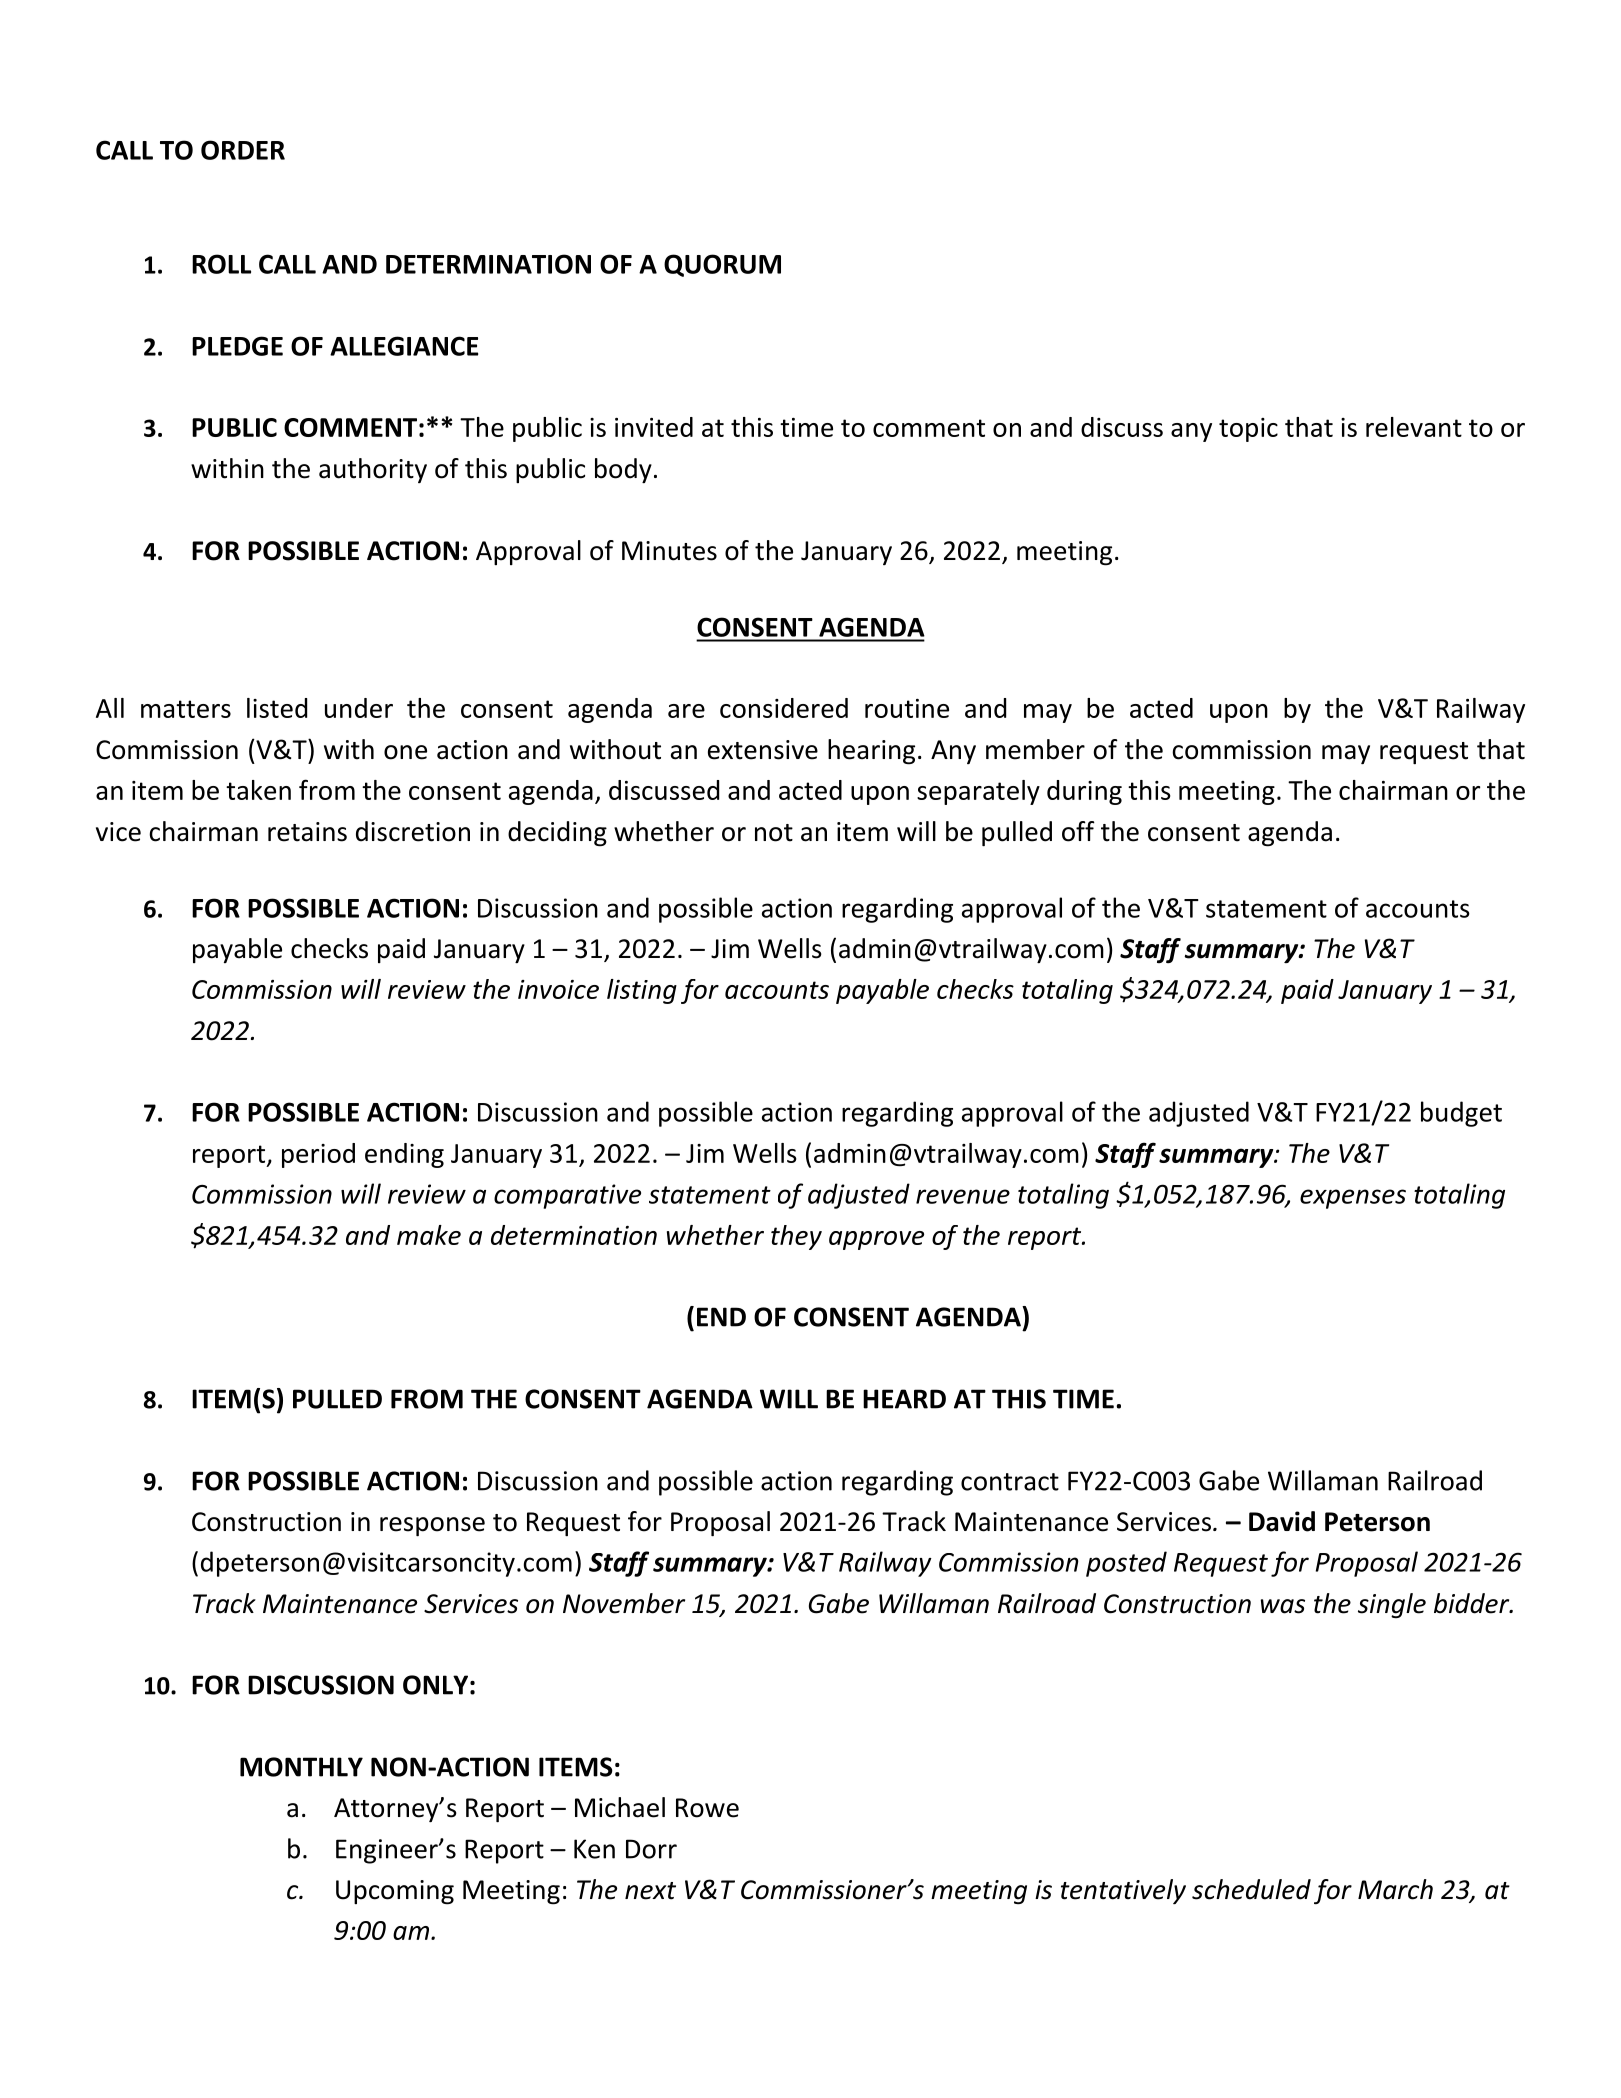 The height and width of the screenshot is (2098, 1621). What do you see at coordinates (432, 1526) in the screenshot?
I see `response` at bounding box center [432, 1526].
